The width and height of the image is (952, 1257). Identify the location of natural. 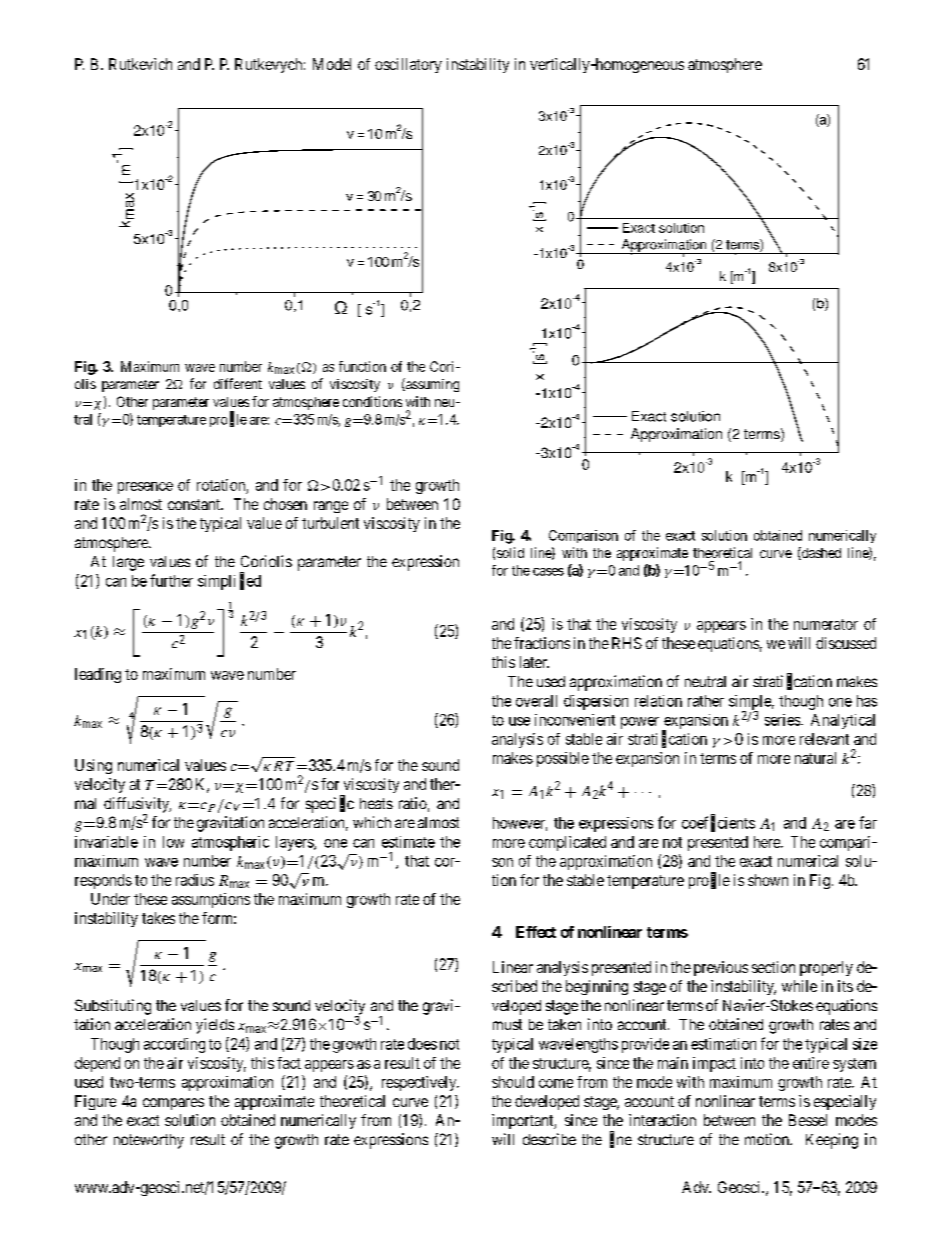
(815, 758).
